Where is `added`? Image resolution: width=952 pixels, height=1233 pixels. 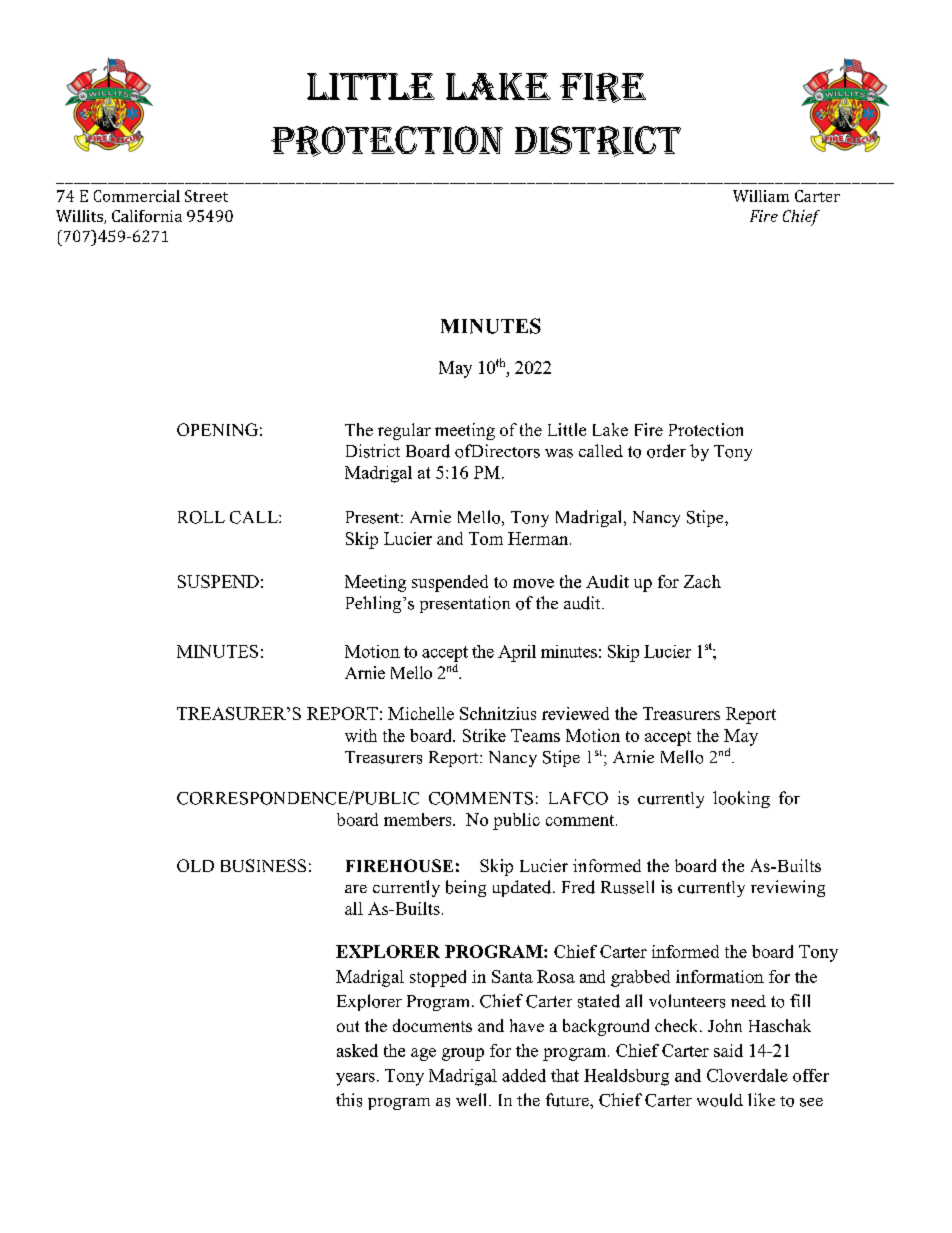 added is located at coordinates (524, 1075).
